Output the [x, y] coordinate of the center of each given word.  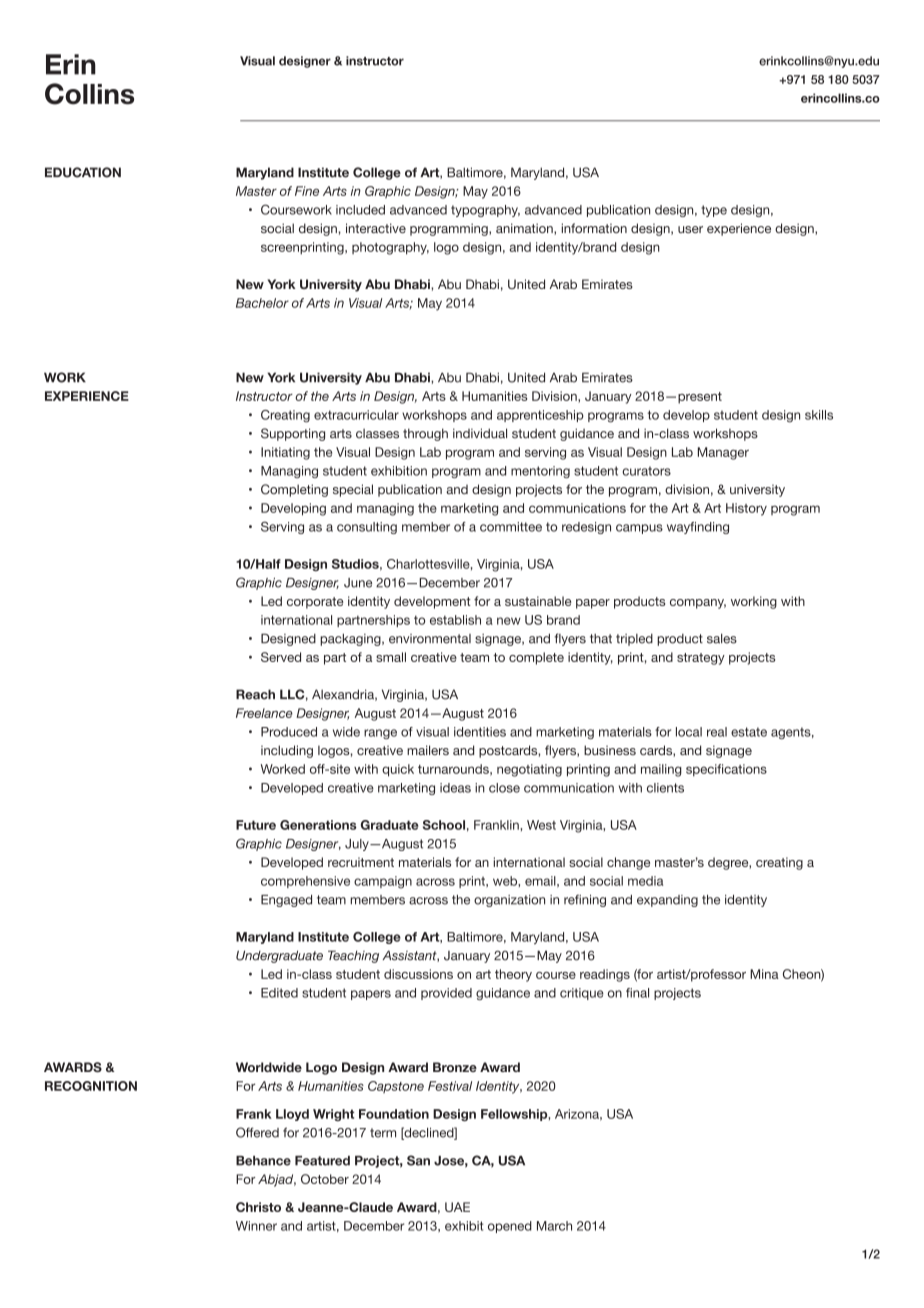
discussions [418, 974]
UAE [457, 1207]
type [714, 211]
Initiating [285, 453]
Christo [258, 1207]
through [425, 434]
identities [480, 732]
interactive [376, 228]
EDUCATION [83, 172]
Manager [723, 453]
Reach [255, 694]
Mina [764, 974]
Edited [279, 993]
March [554, 1226]
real [717, 732]
